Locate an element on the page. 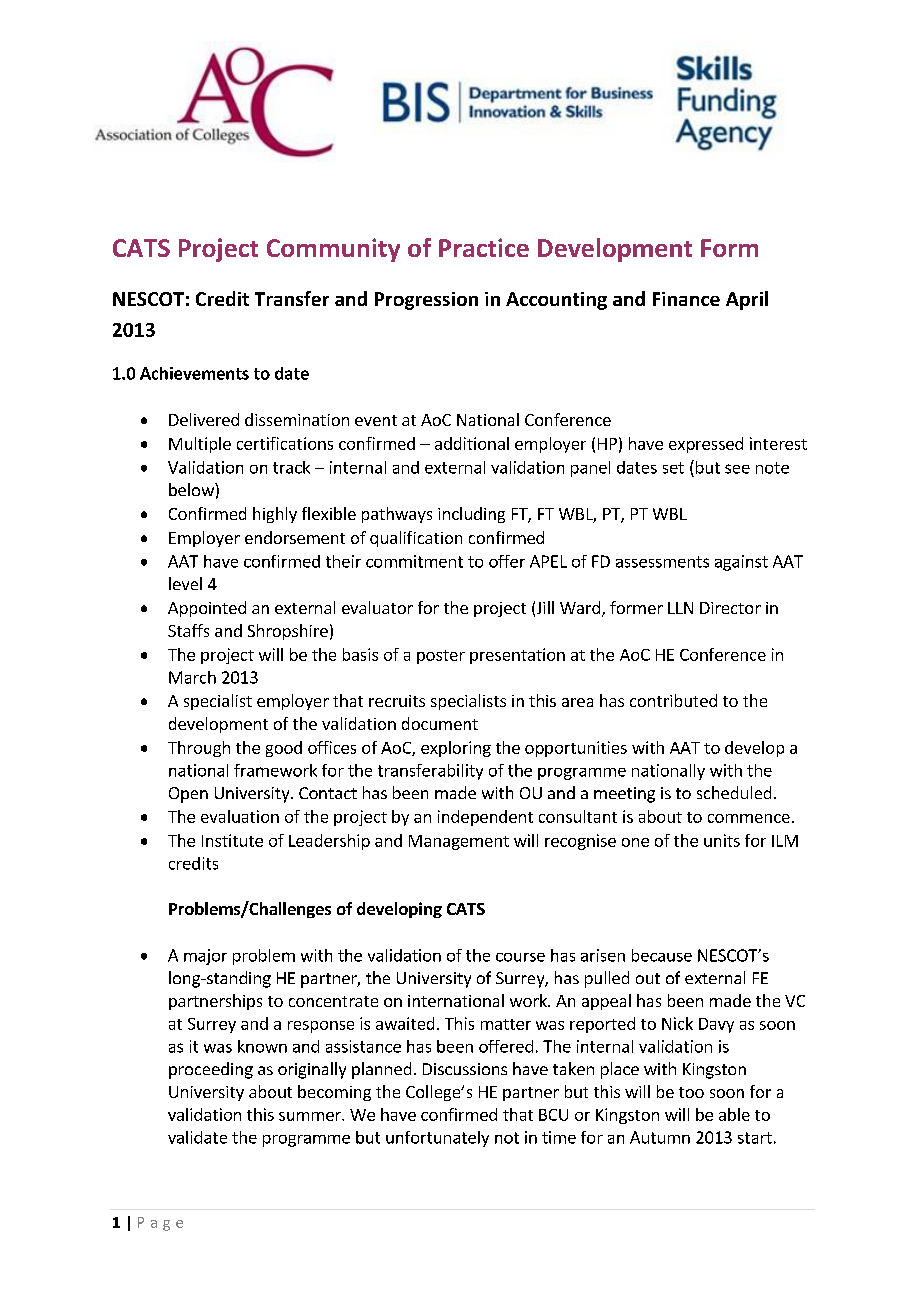  summer is located at coordinates (311, 1116).
